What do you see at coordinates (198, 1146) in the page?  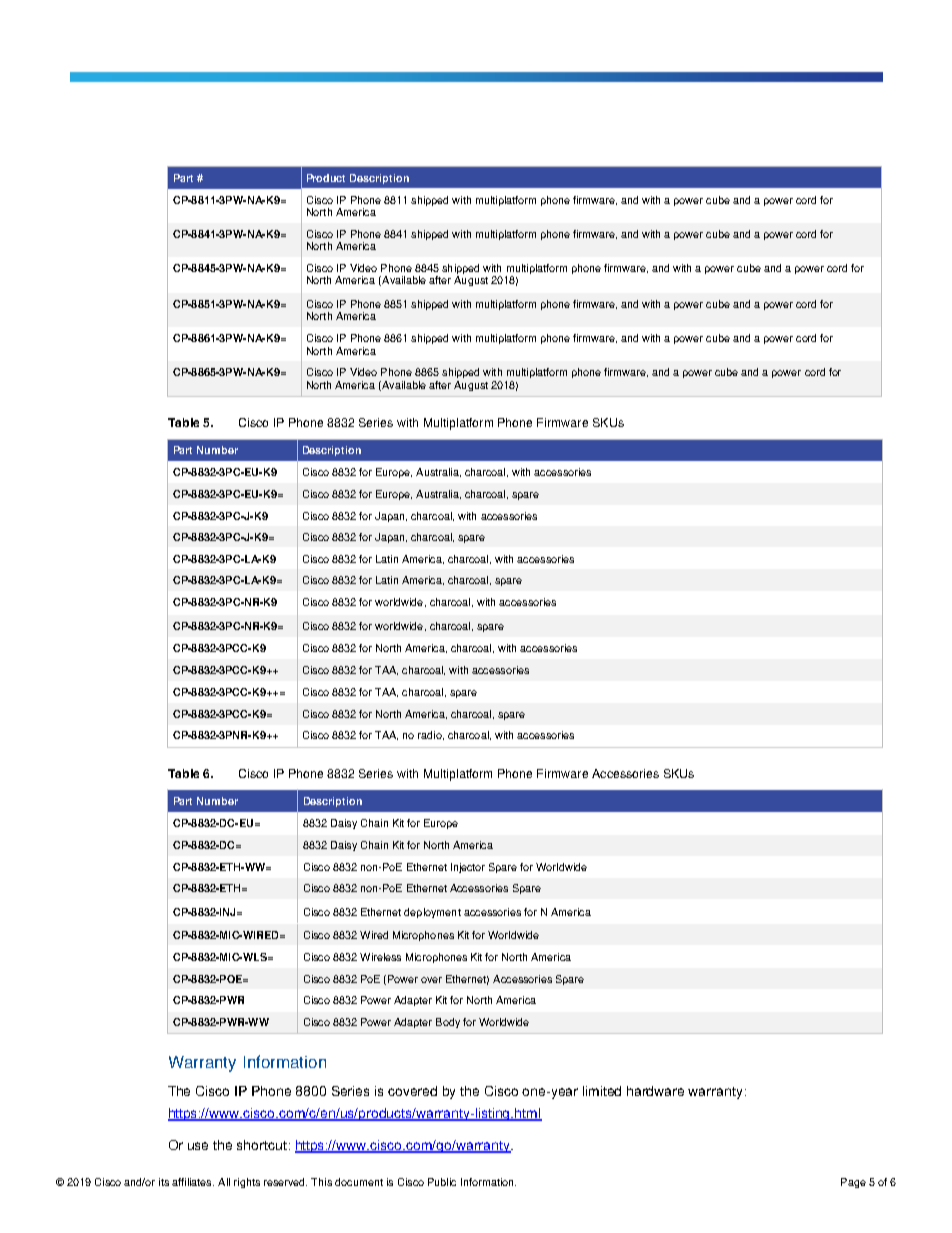 I see `use` at bounding box center [198, 1146].
